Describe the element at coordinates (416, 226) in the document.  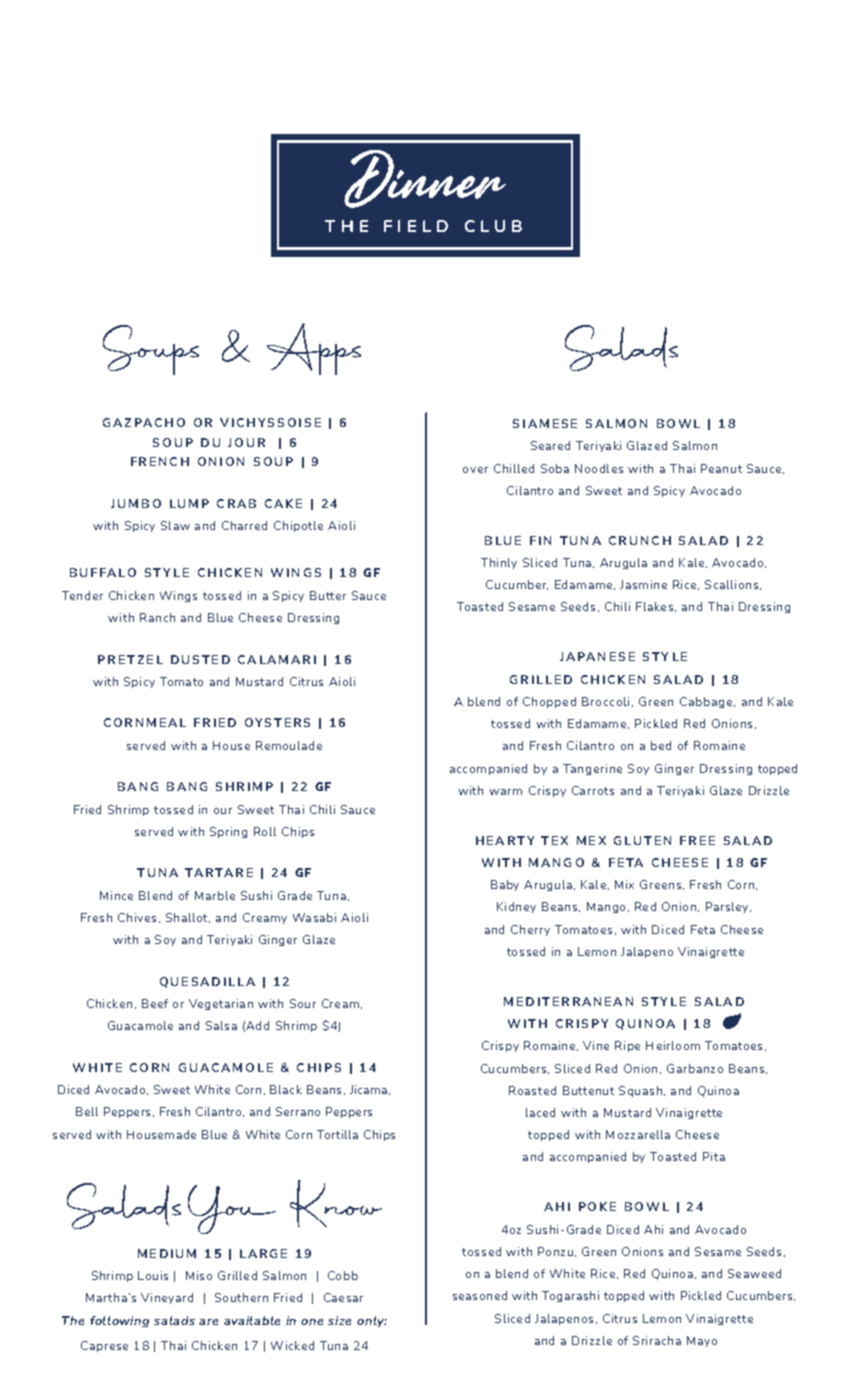
I see `FIELD` at that location.
